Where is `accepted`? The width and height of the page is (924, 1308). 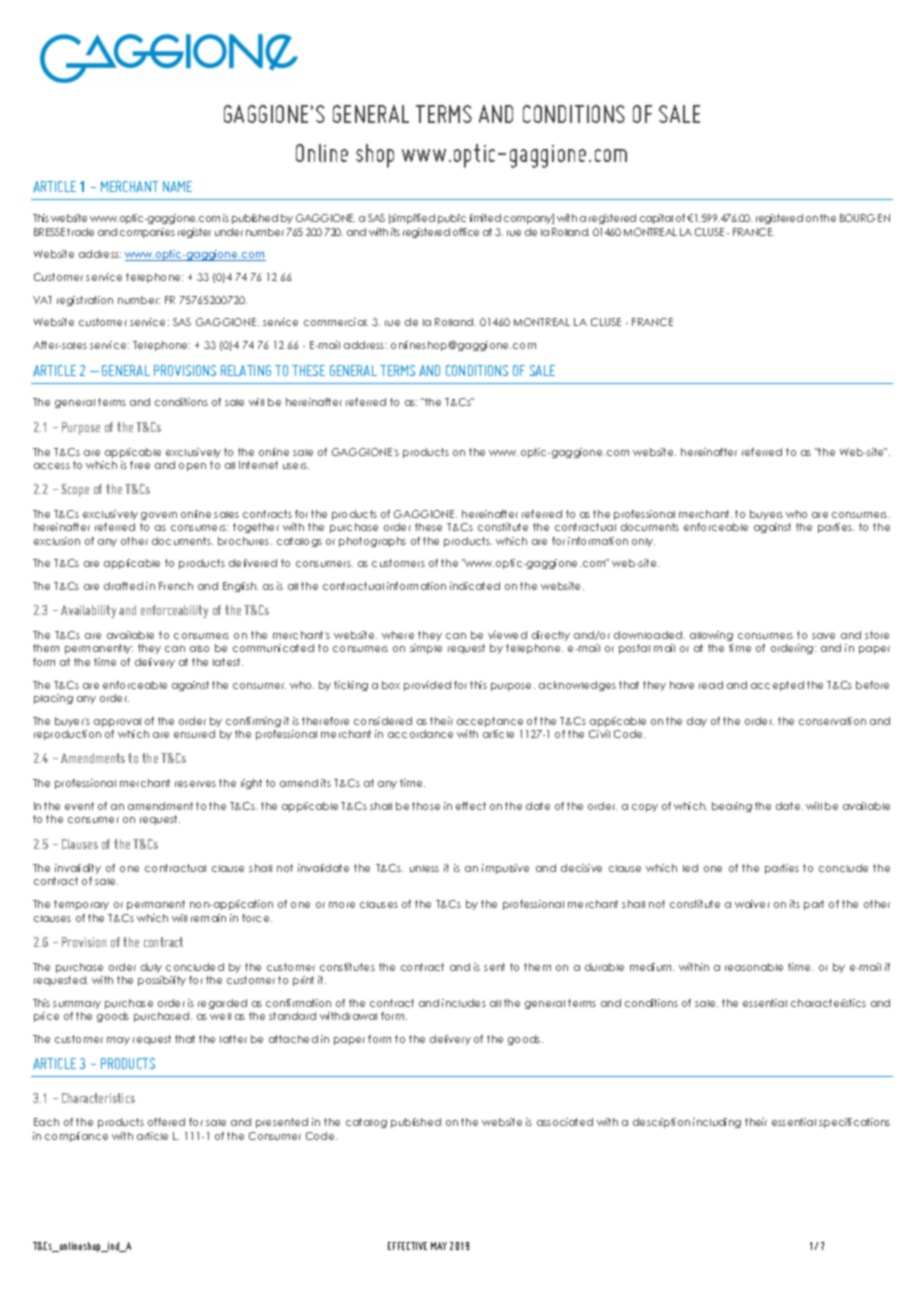
accepted is located at coordinates (777, 686).
